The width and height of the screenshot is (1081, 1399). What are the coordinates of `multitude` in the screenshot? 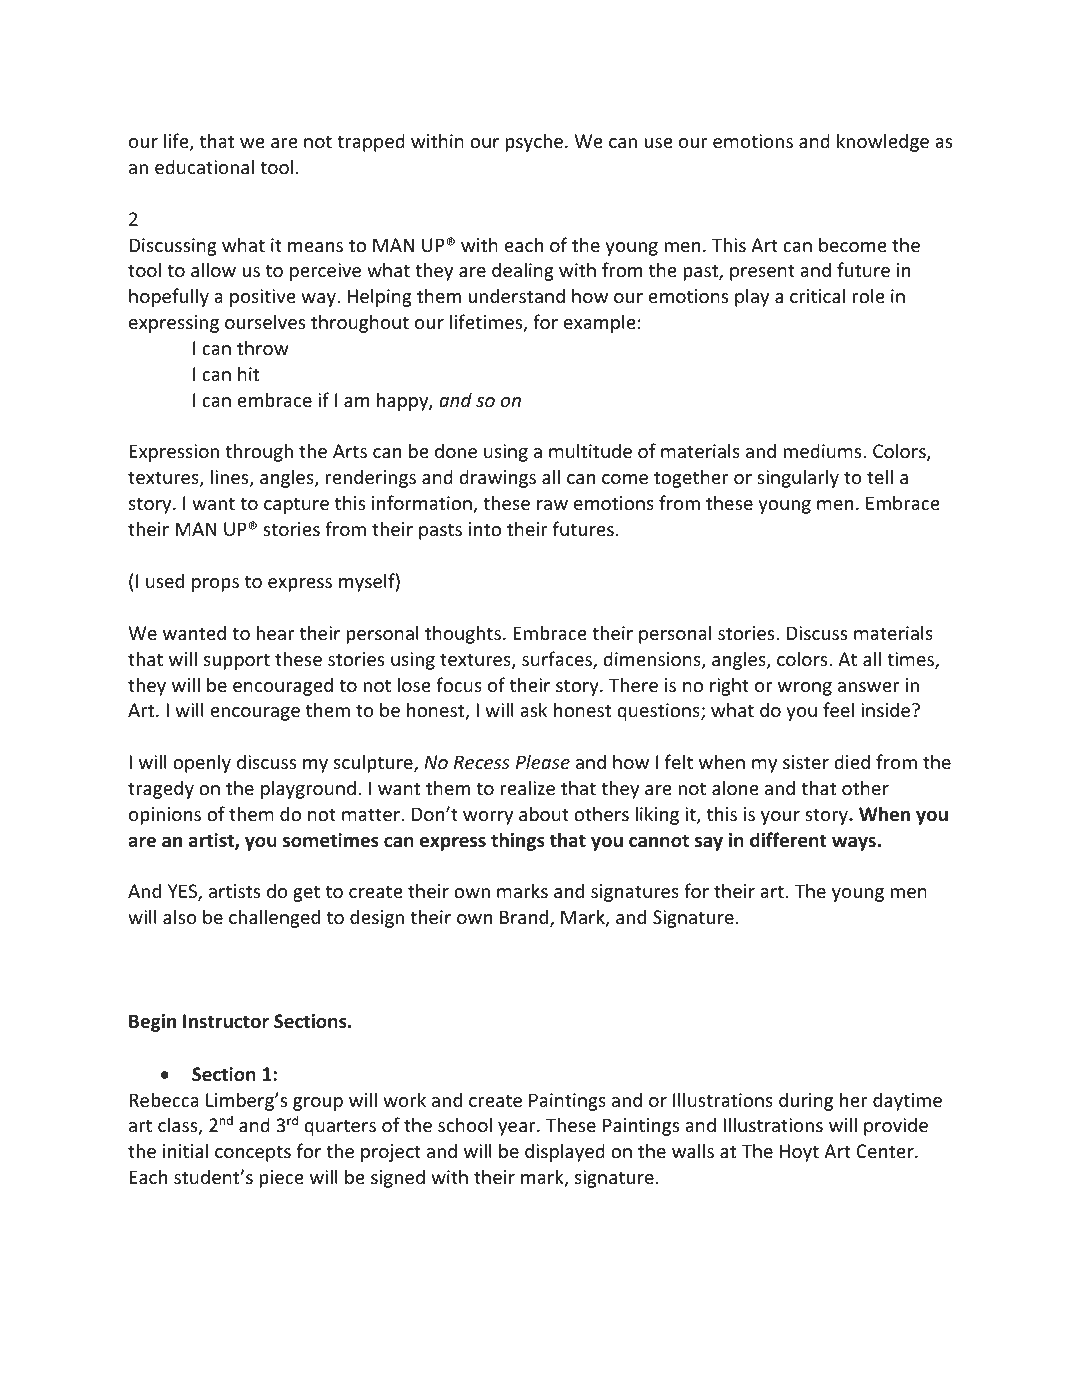 It's located at (590, 450).
